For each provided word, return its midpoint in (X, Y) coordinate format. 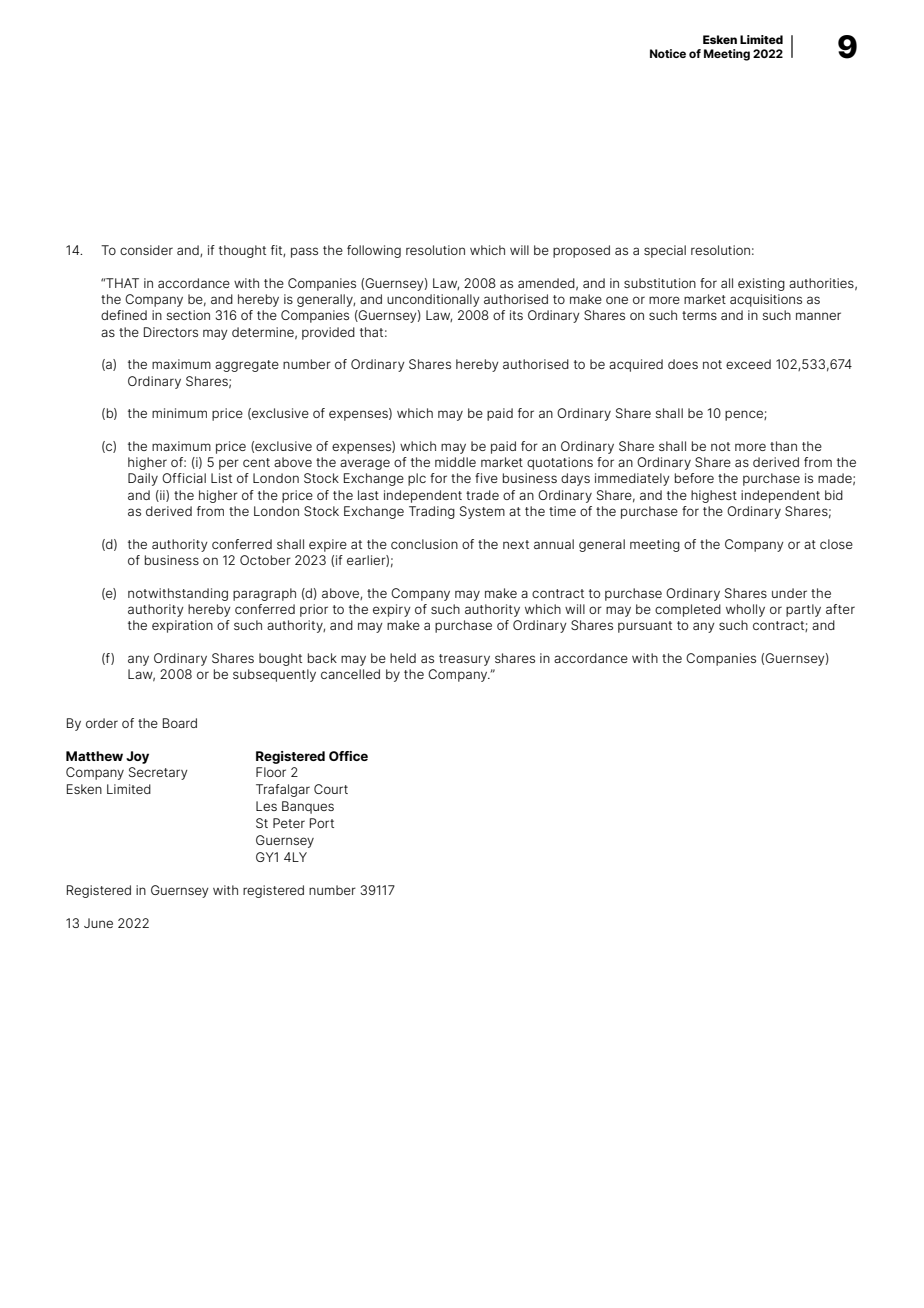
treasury (464, 660)
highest (714, 496)
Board (180, 723)
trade (482, 495)
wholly (745, 610)
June (98, 923)
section (188, 315)
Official (184, 478)
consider (146, 250)
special (665, 251)
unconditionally (433, 300)
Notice (668, 53)
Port (322, 823)
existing (761, 284)
